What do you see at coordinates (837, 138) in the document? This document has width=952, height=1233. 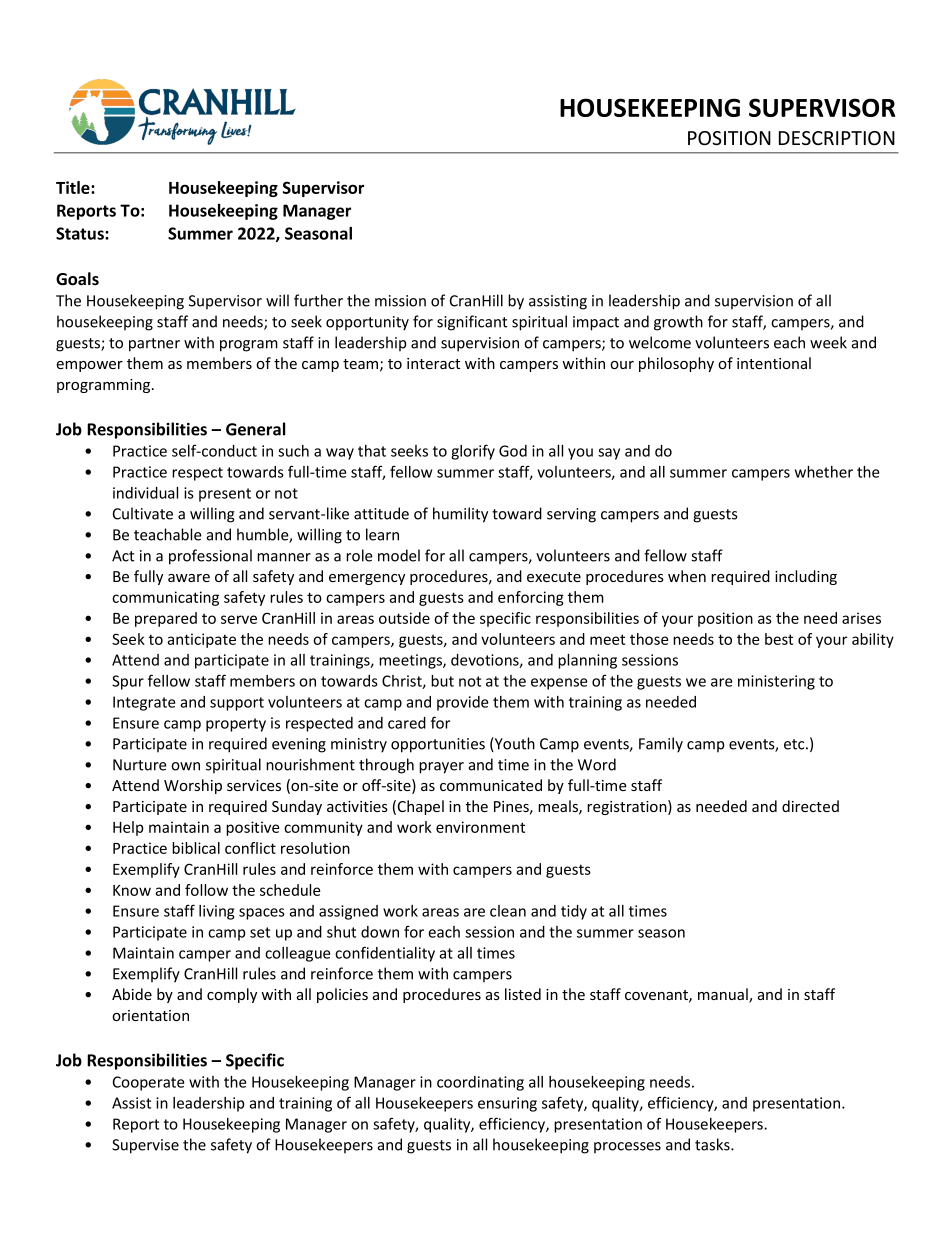 I see `DESCRIPTION` at bounding box center [837, 138].
